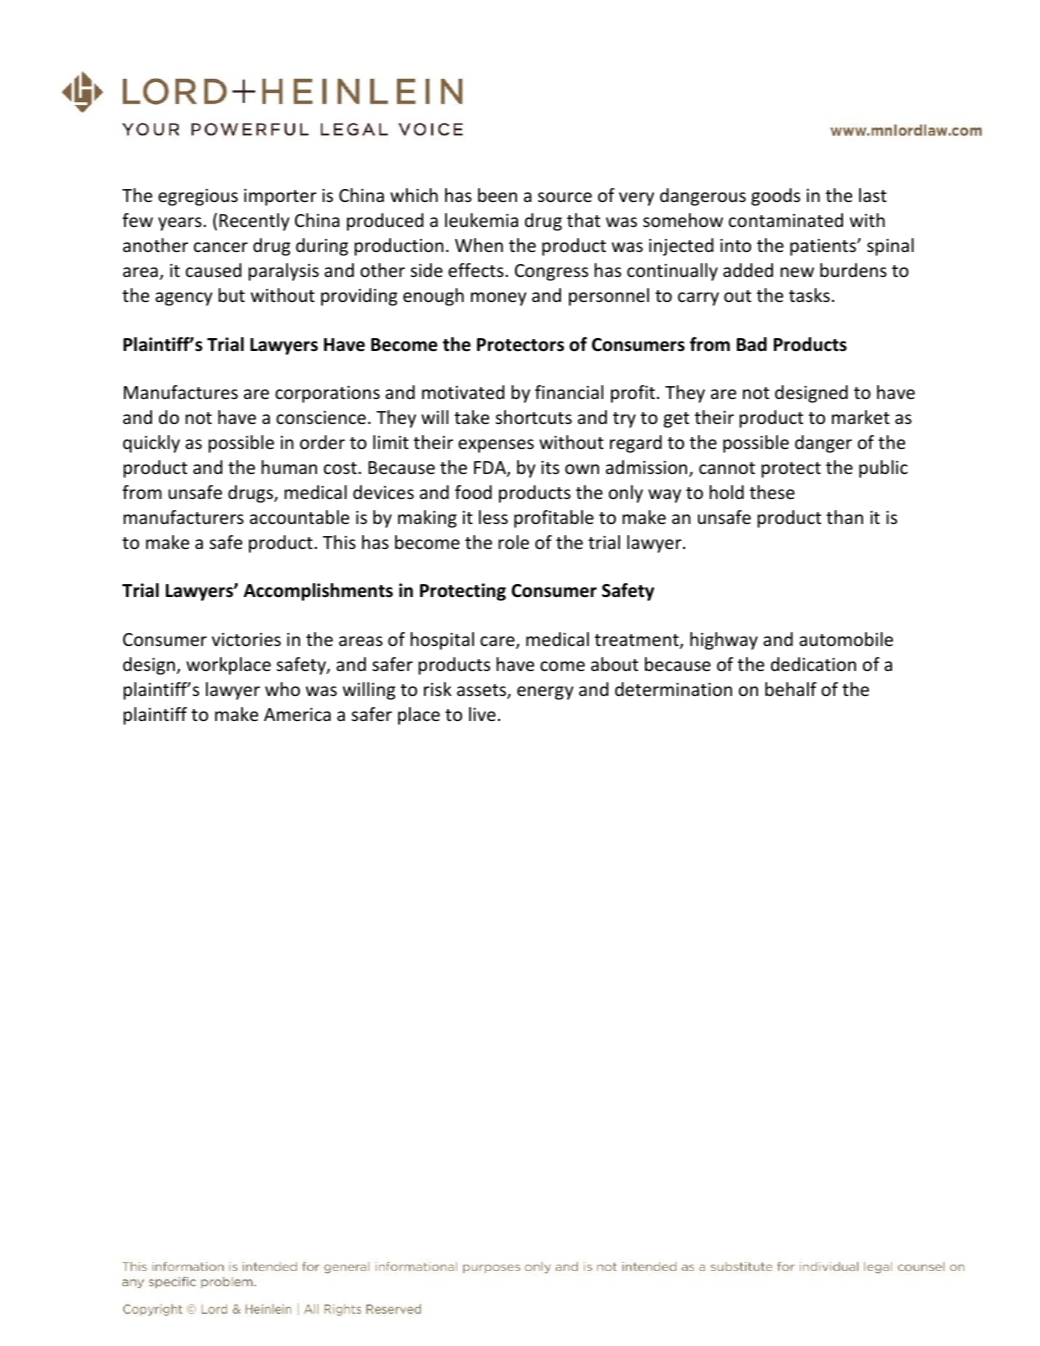 The width and height of the screenshot is (1040, 1346). Describe the element at coordinates (183, 517) in the screenshot. I see `manufacturers` at that location.
